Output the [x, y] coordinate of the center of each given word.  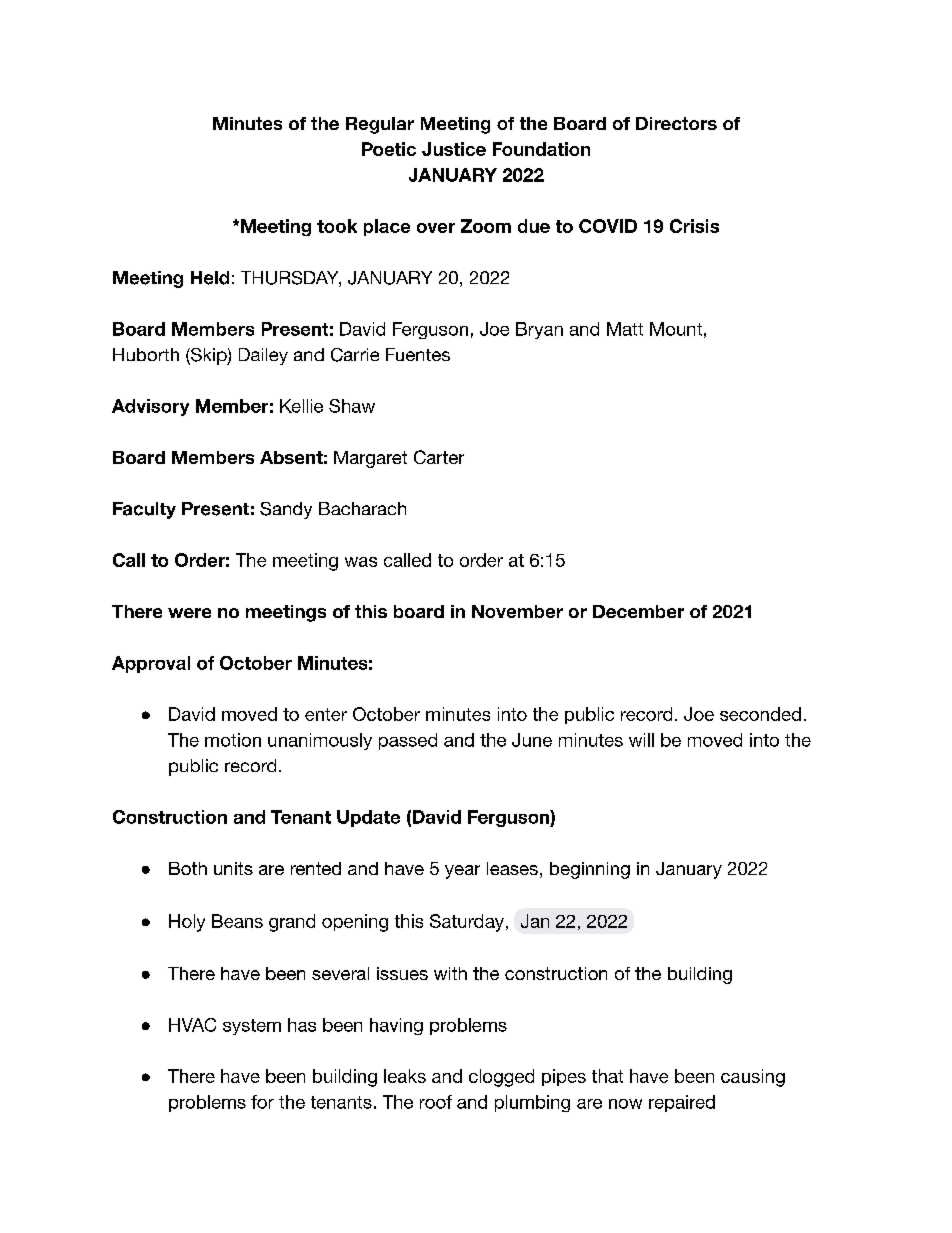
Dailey [263, 356]
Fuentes [418, 354]
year [462, 872]
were [189, 613]
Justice [454, 149]
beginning [590, 870]
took [337, 226]
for [262, 1102]
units [233, 868]
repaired [682, 1103]
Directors [676, 123]
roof [436, 1102]
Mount [676, 329]
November [517, 611]
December [638, 611]
